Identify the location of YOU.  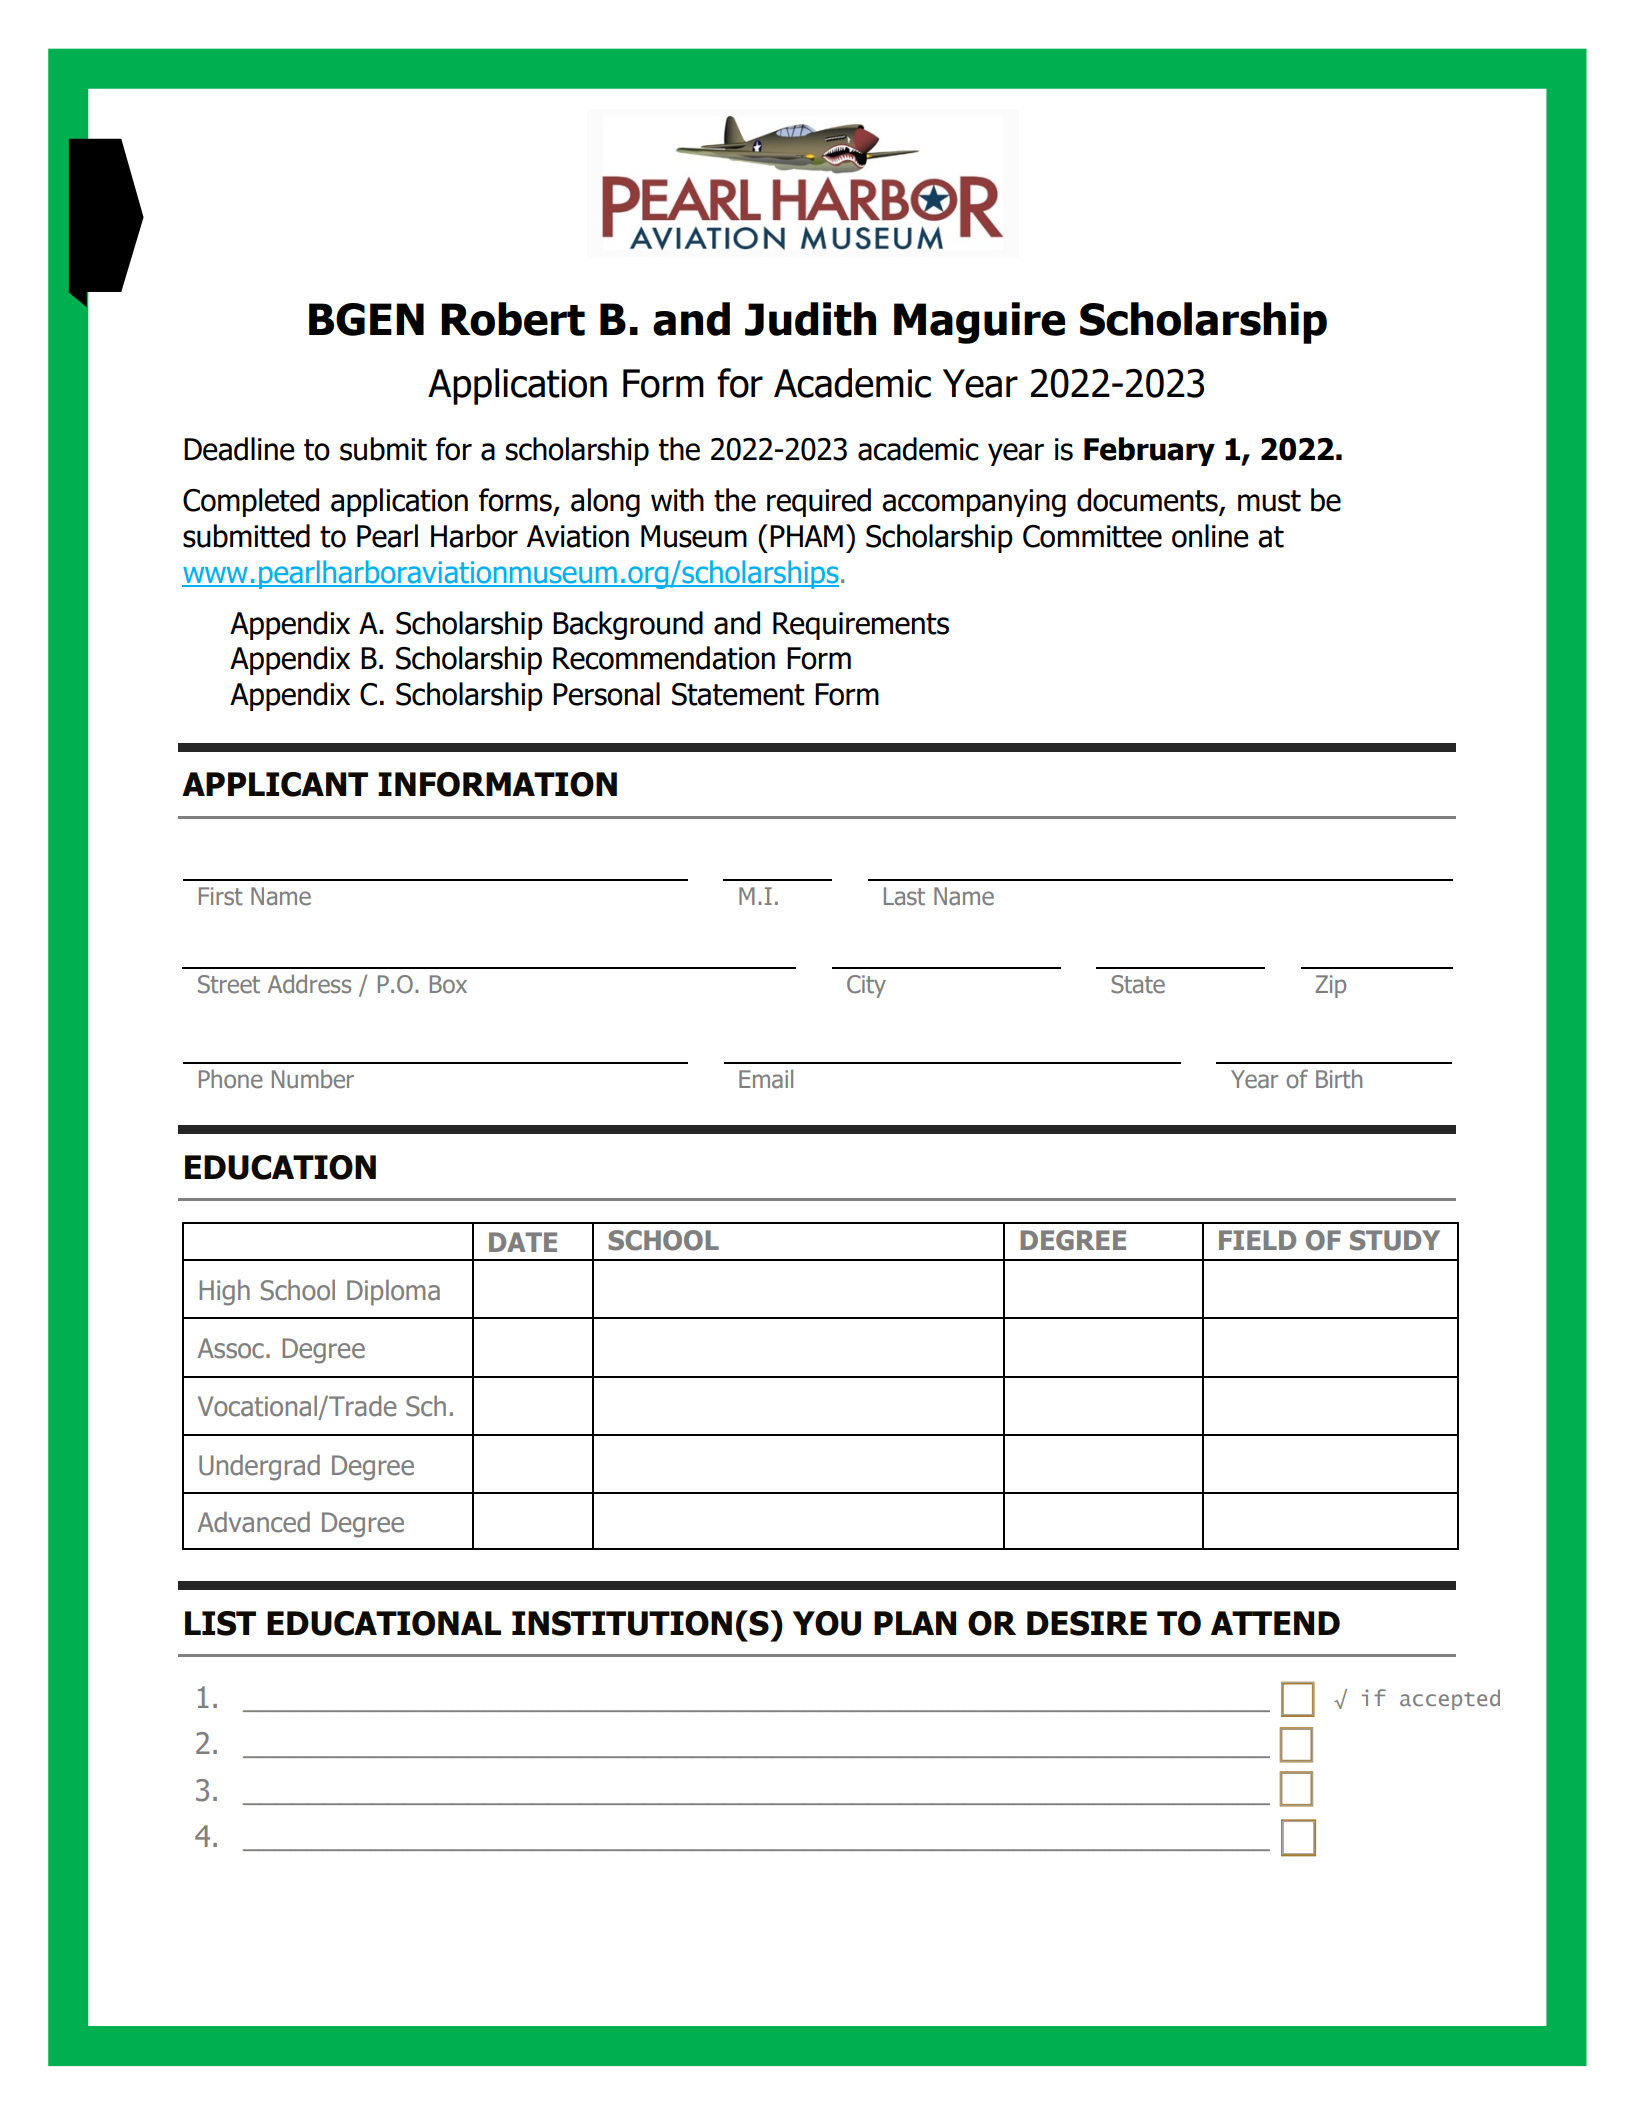
(827, 1623).
